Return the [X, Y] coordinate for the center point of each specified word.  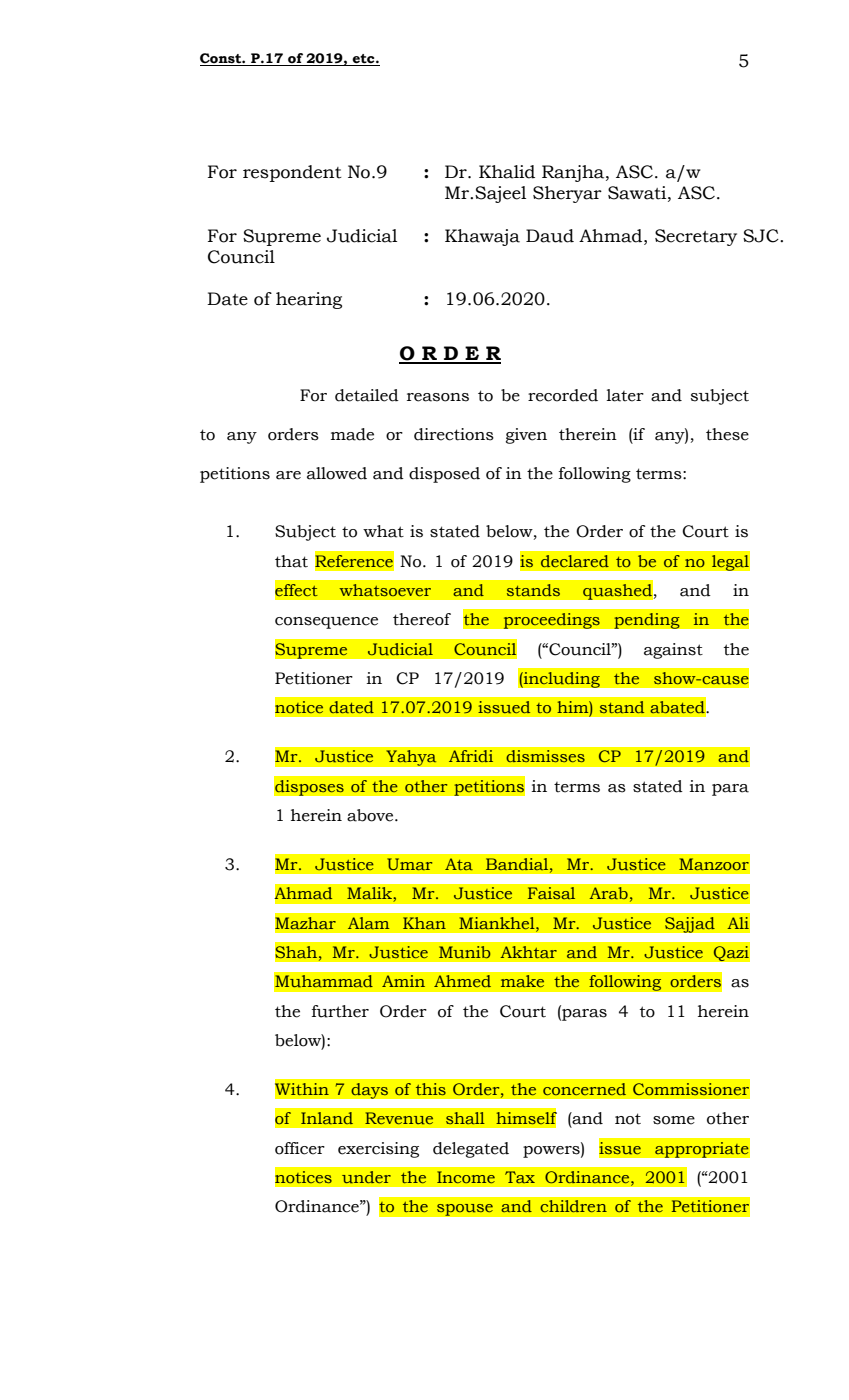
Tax [520, 1177]
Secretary [696, 237]
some [674, 1120]
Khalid [507, 172]
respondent [292, 173]
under [366, 1177]
